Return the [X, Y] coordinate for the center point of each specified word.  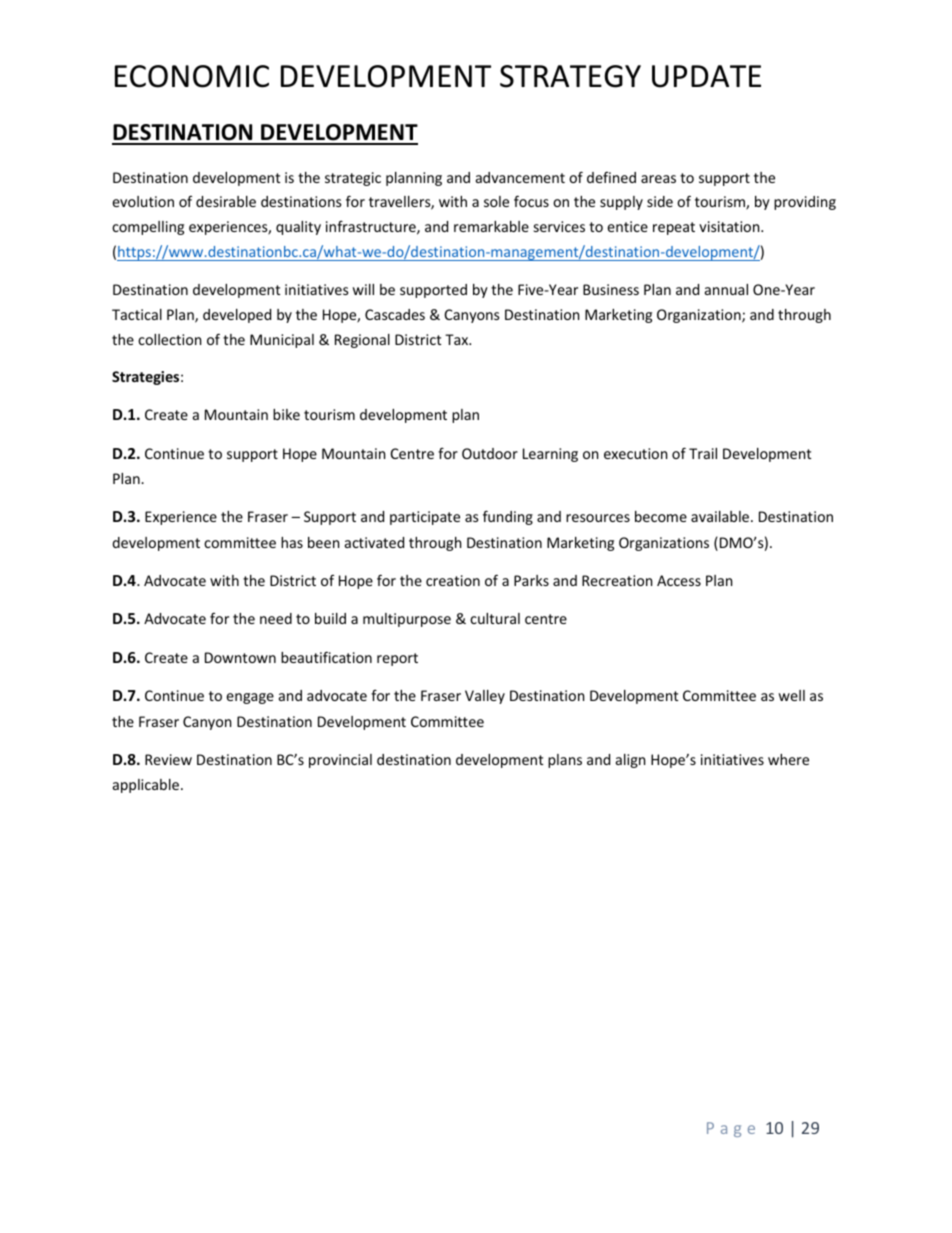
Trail [703, 453]
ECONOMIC [192, 76]
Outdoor [490, 453]
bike [286, 414]
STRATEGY [570, 76]
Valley [485, 697]
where [788, 759]
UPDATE [706, 76]
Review [168, 759]
